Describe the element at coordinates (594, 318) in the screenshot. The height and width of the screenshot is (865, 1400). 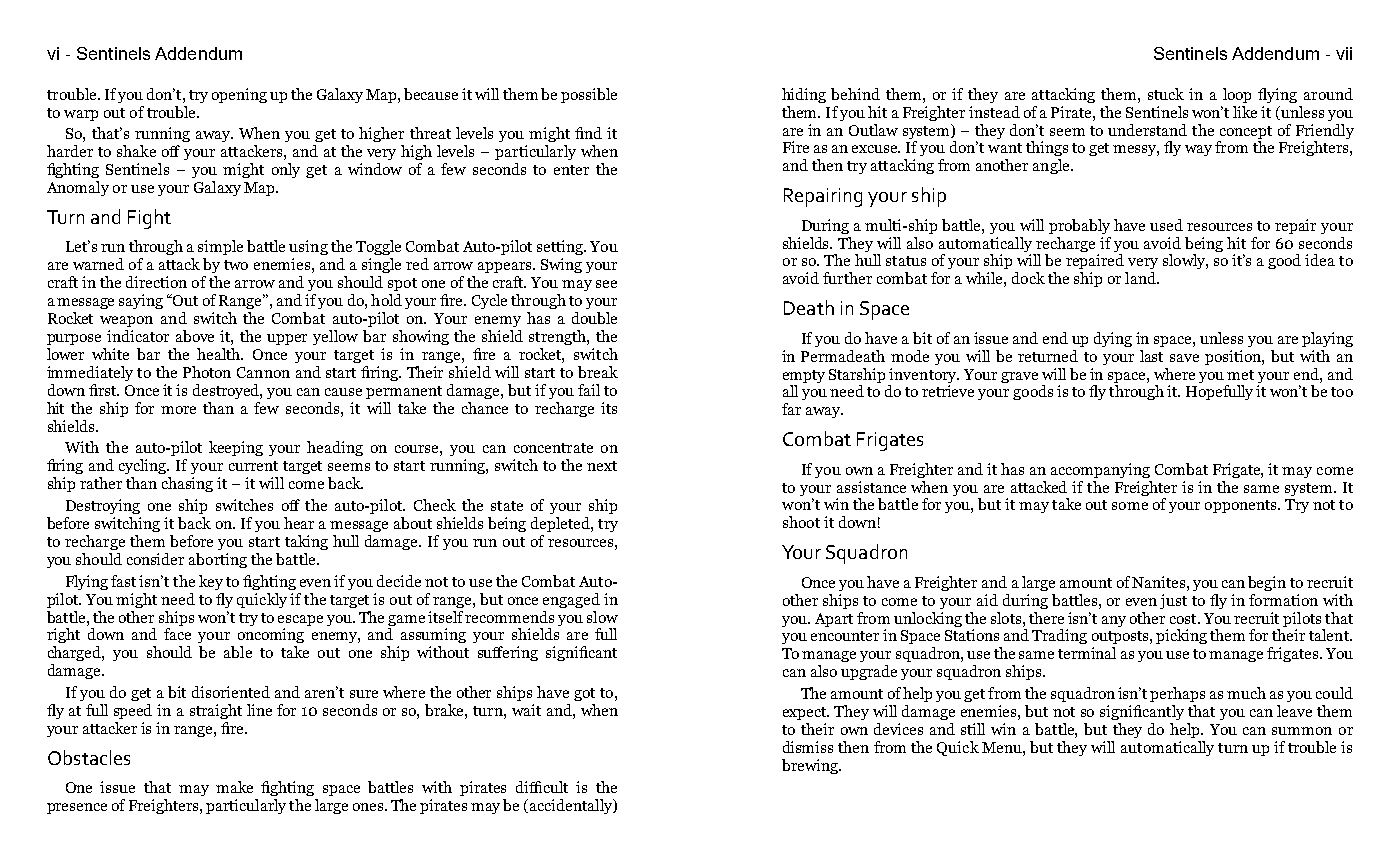
I see `double` at that location.
